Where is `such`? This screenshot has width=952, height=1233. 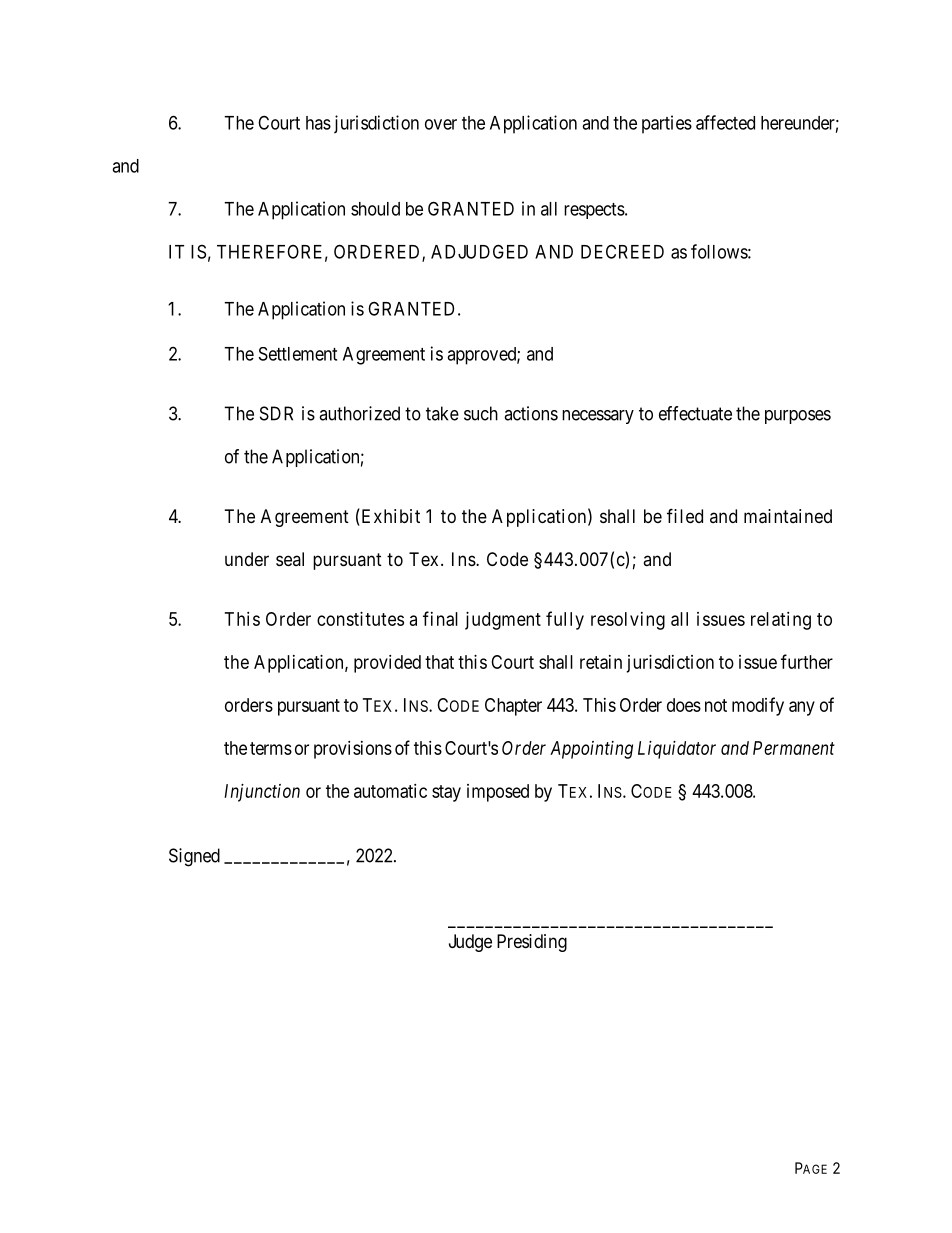 such is located at coordinates (481, 413).
